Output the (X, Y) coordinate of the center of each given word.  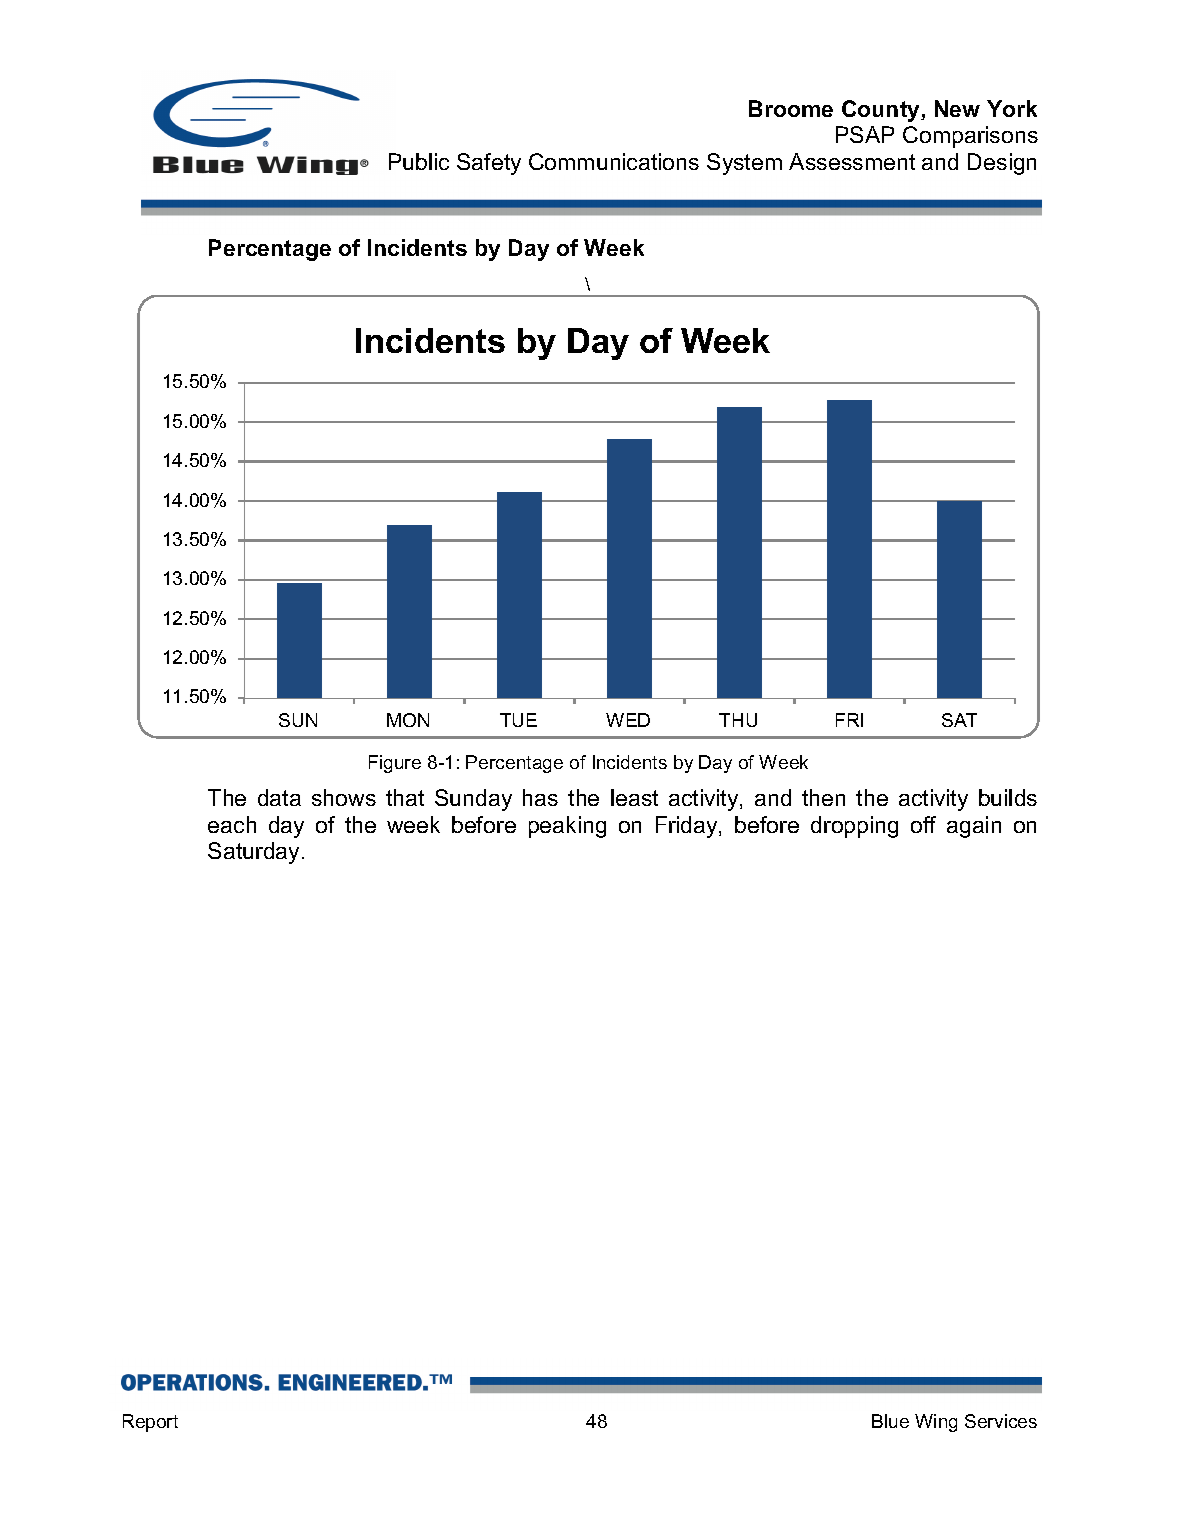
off (923, 824)
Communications (614, 161)
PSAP (865, 134)
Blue (890, 1421)
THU (738, 720)
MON (408, 720)
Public (419, 161)
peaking (567, 827)
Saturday (255, 853)
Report (150, 1423)
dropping (854, 827)
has (540, 797)
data (279, 797)
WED (628, 720)
